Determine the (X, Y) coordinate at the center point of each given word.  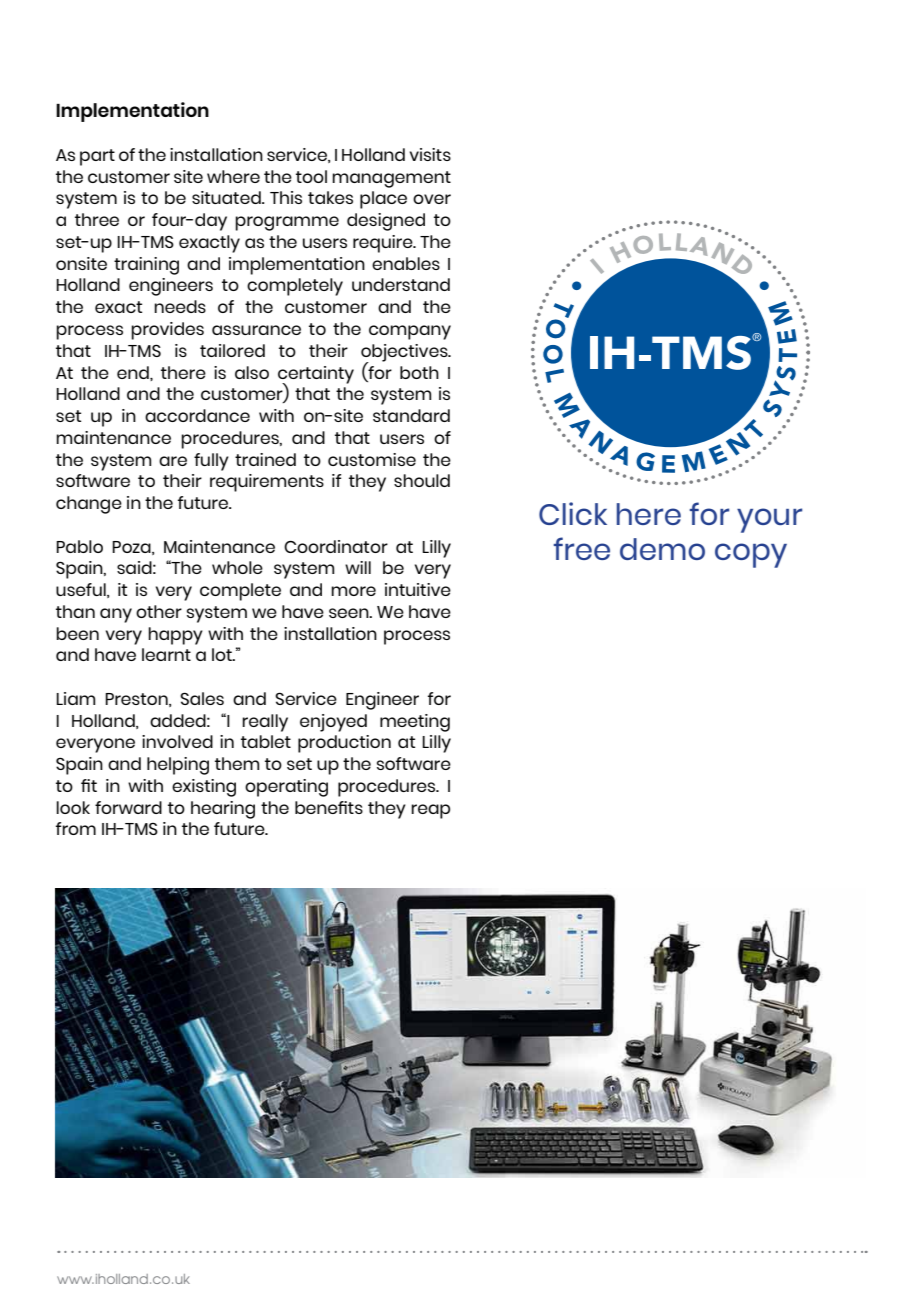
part (97, 157)
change (89, 505)
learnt (166, 654)
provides (167, 331)
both (419, 372)
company (410, 332)
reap (430, 811)
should (422, 480)
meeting (415, 723)
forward (128, 807)
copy (751, 555)
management (391, 179)
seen (350, 613)
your (769, 520)
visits (430, 154)
